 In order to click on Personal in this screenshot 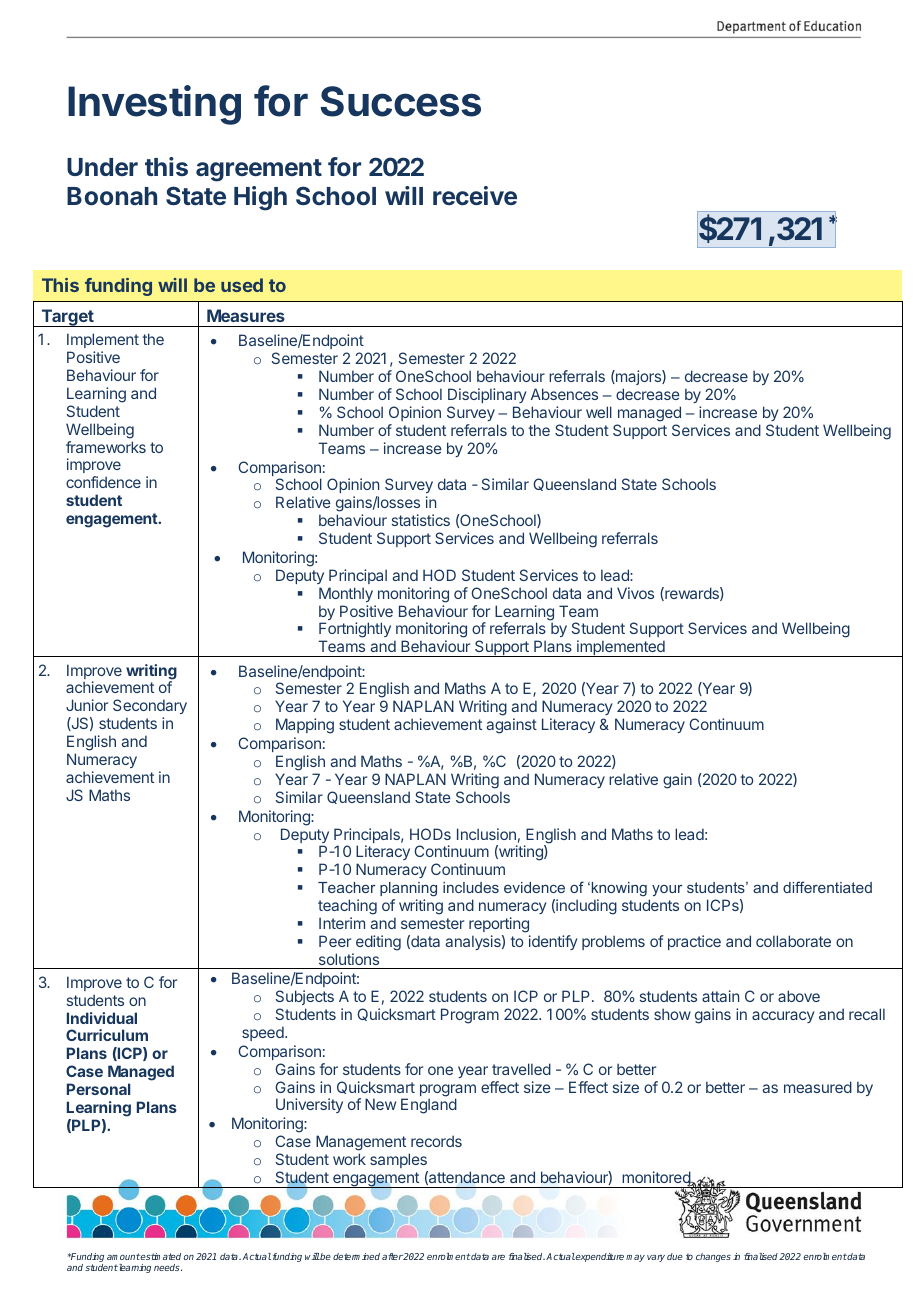, I will do `click(99, 1089)`.
